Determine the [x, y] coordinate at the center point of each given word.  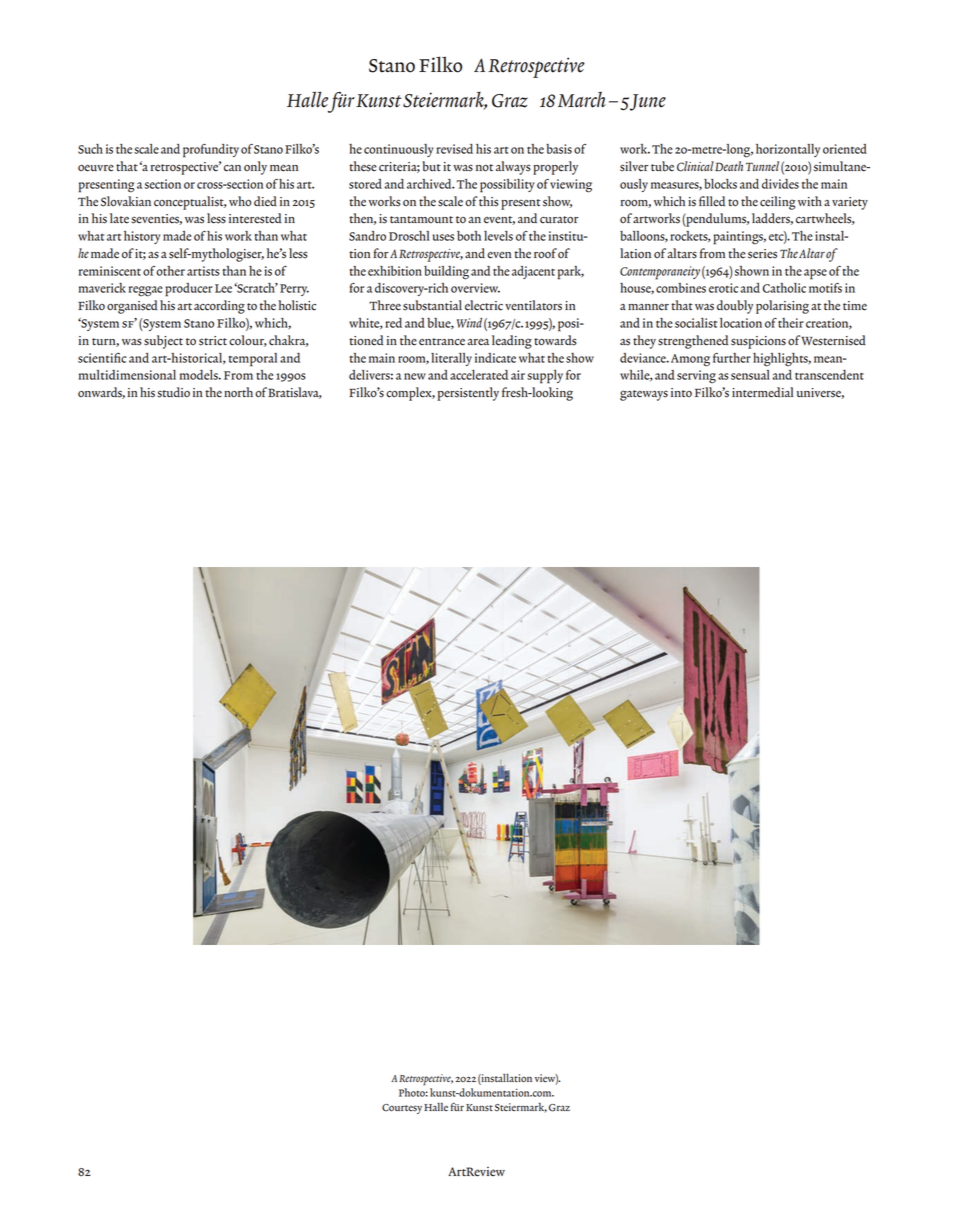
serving [696, 377]
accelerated [479, 375]
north [238, 392]
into [681, 393]
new [415, 376]
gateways [644, 395]
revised [454, 149]
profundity [211, 151]
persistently [468, 394]
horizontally [788, 150]
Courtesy [402, 1109]
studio [173, 392]
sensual [750, 375]
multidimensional [127, 375]
